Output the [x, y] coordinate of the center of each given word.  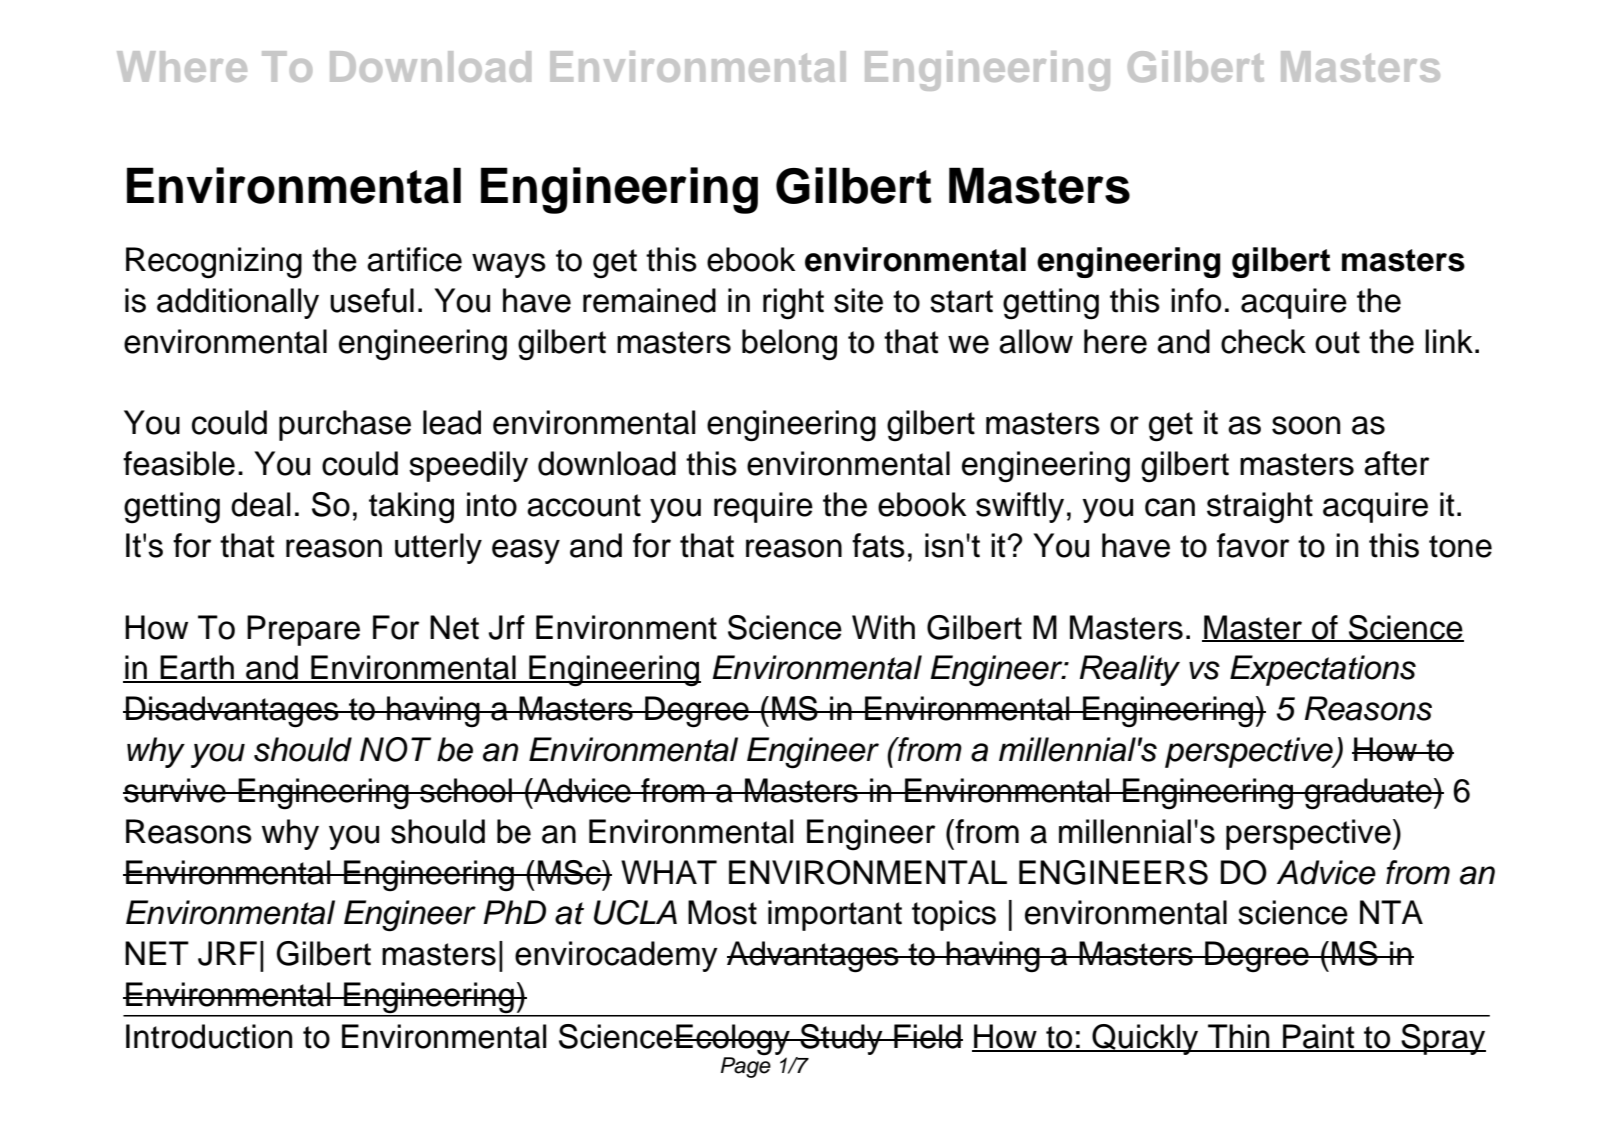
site [858, 300]
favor [1253, 545]
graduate [1368, 794]
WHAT [669, 872]
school [466, 790]
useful [372, 300]
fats [878, 545]
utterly [438, 548]
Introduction [209, 1036]
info [1196, 300]
